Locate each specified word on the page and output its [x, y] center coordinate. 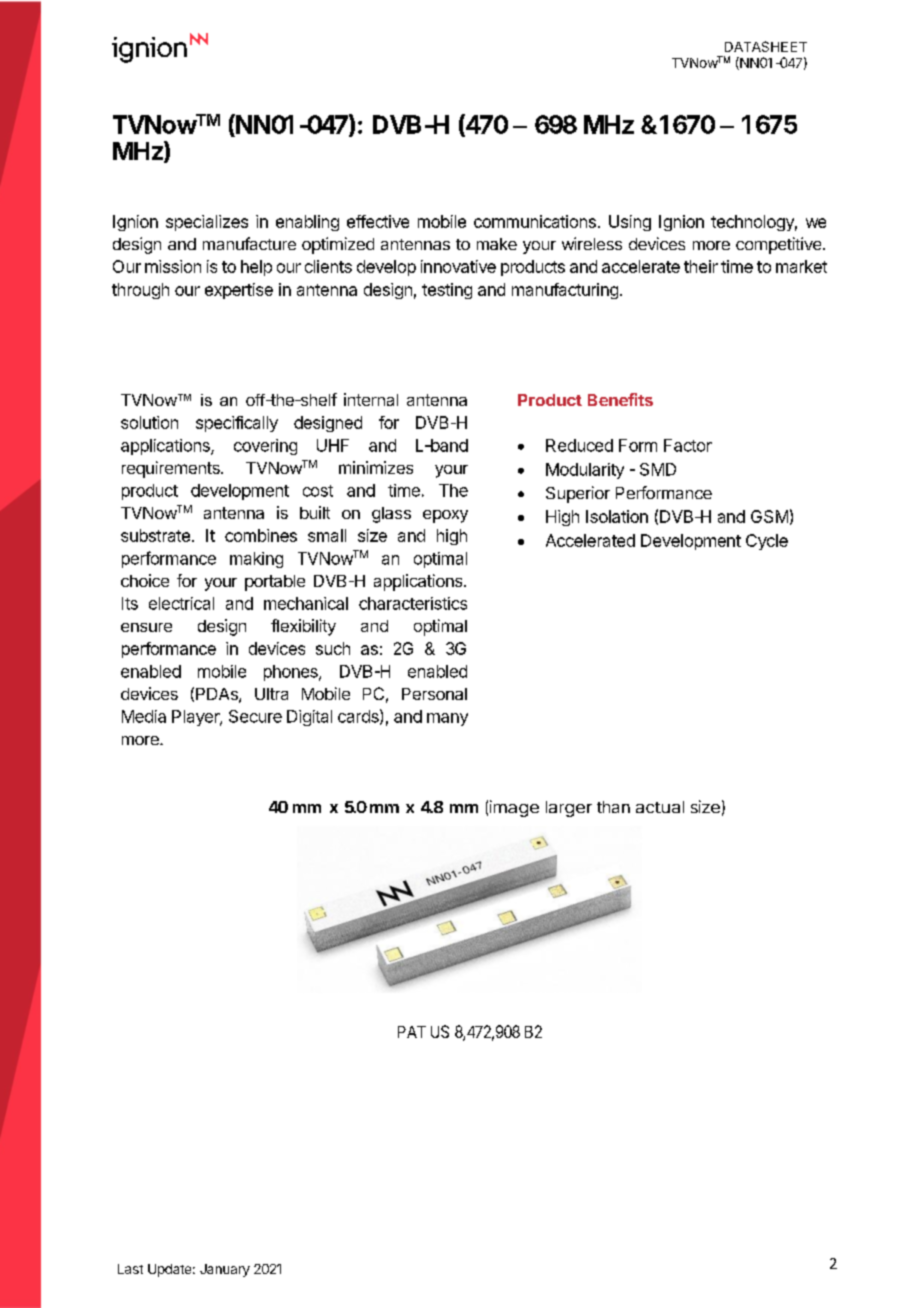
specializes [207, 223]
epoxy [445, 516]
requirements [172, 469]
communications [535, 221]
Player [197, 718]
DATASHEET [766, 46]
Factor [688, 445]
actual [660, 807]
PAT [412, 1032]
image [514, 808]
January [225, 1270]
